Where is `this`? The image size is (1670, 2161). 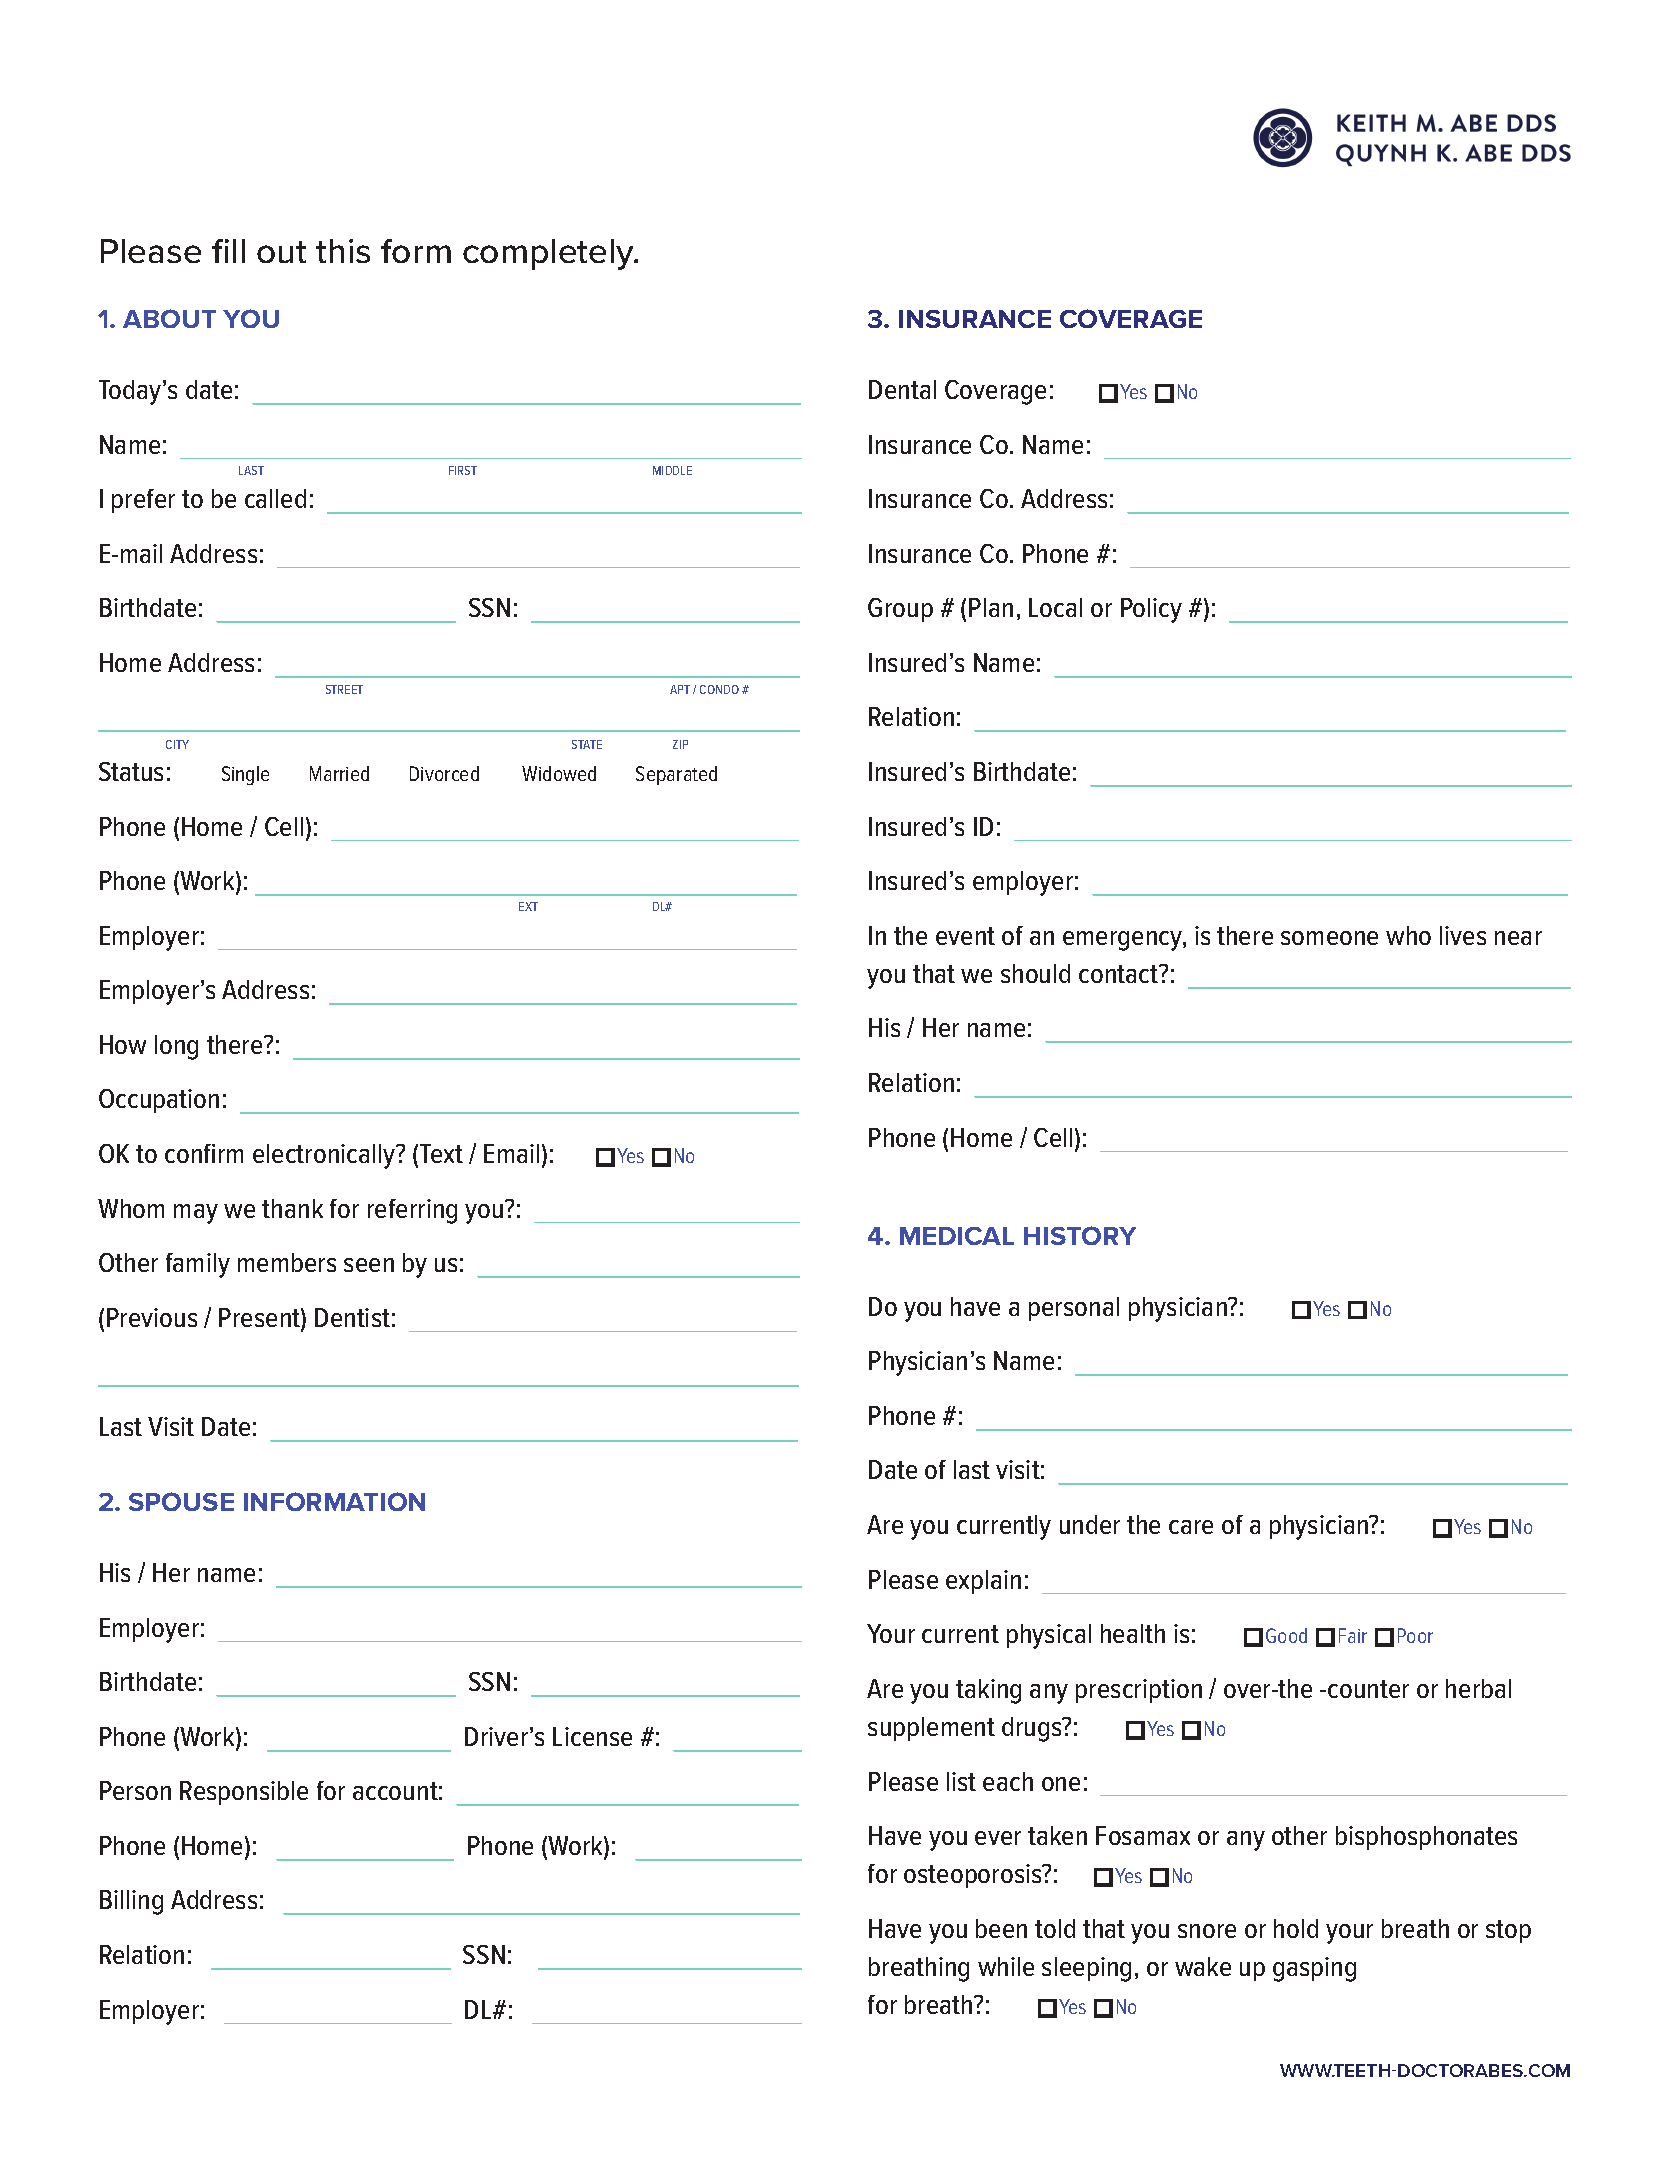 this is located at coordinates (343, 251).
